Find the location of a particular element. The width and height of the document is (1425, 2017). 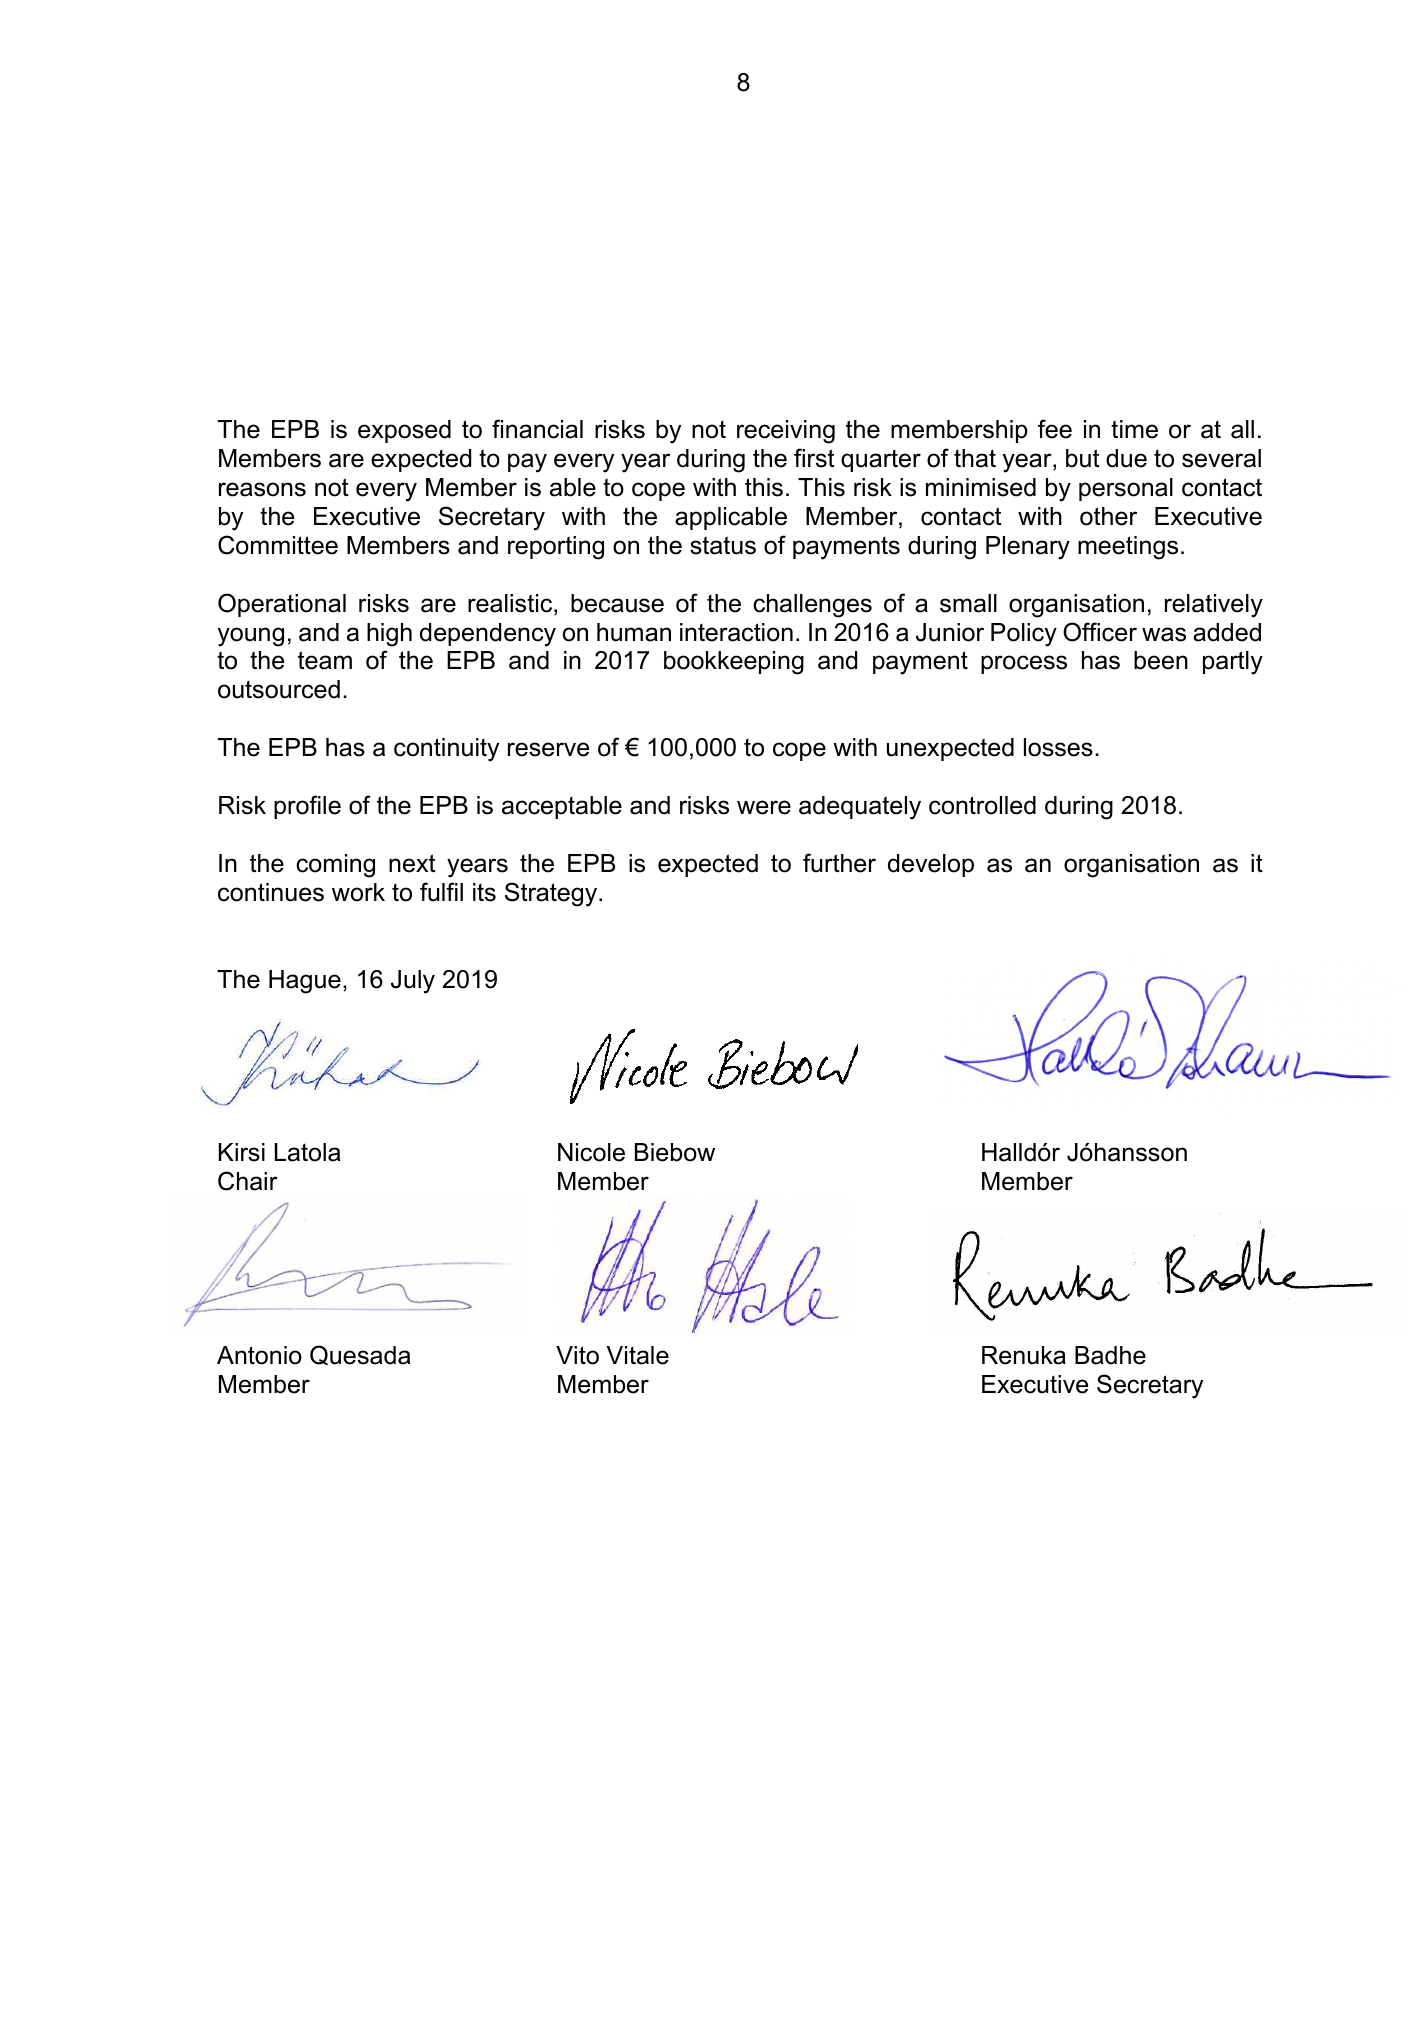

Quesada is located at coordinates (360, 1355).
